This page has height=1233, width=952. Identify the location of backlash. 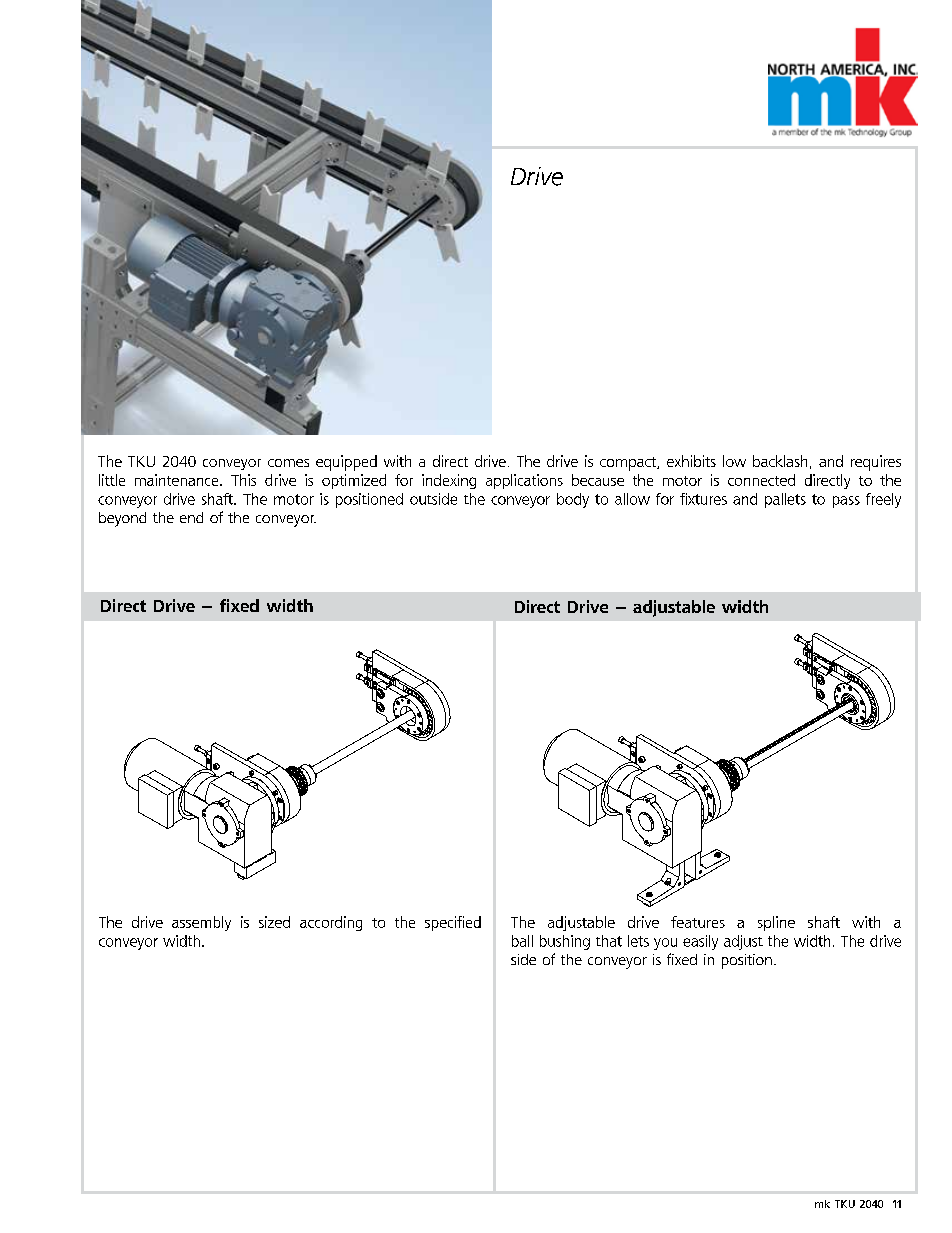
(780, 461).
